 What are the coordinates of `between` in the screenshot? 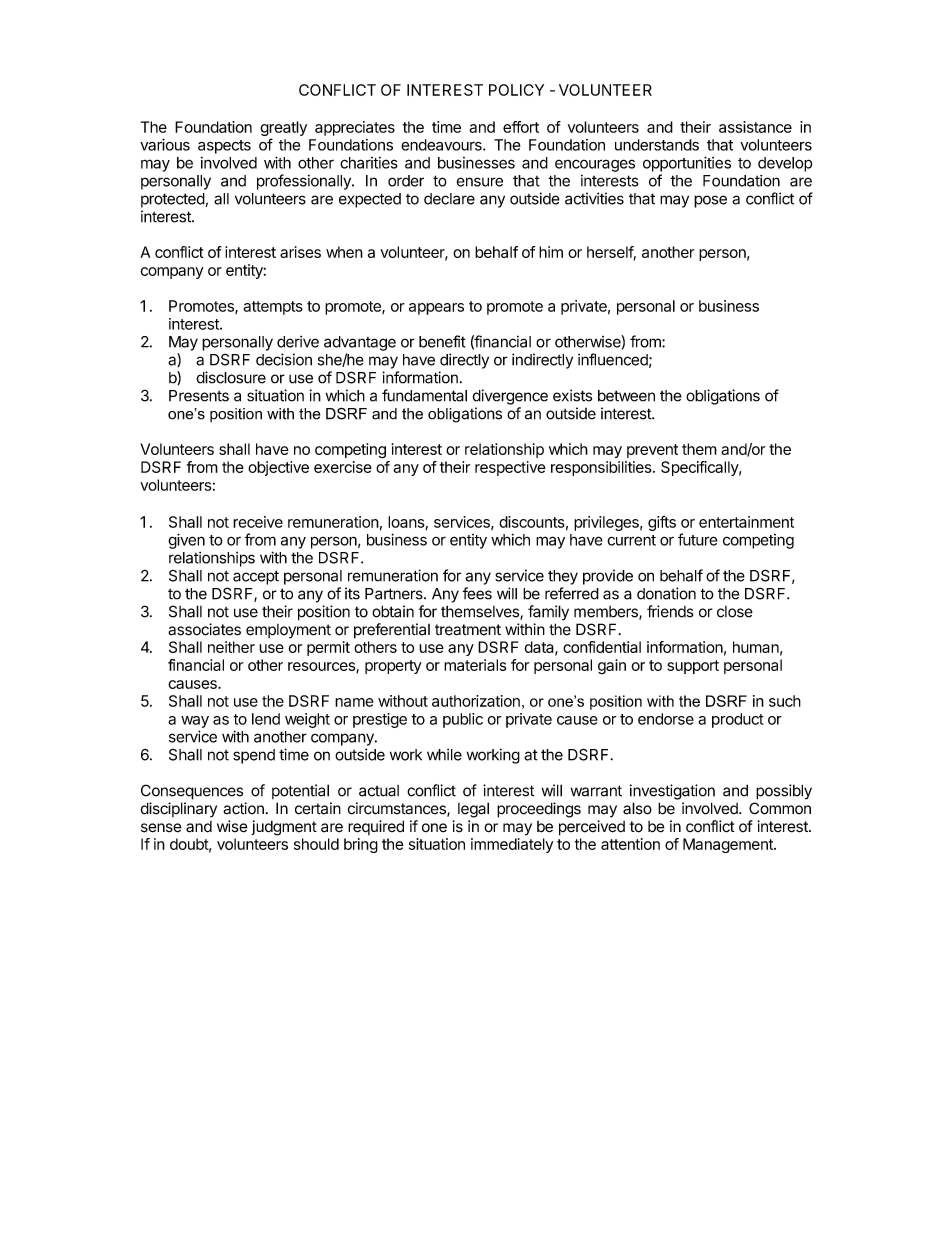 It's located at (626, 396).
